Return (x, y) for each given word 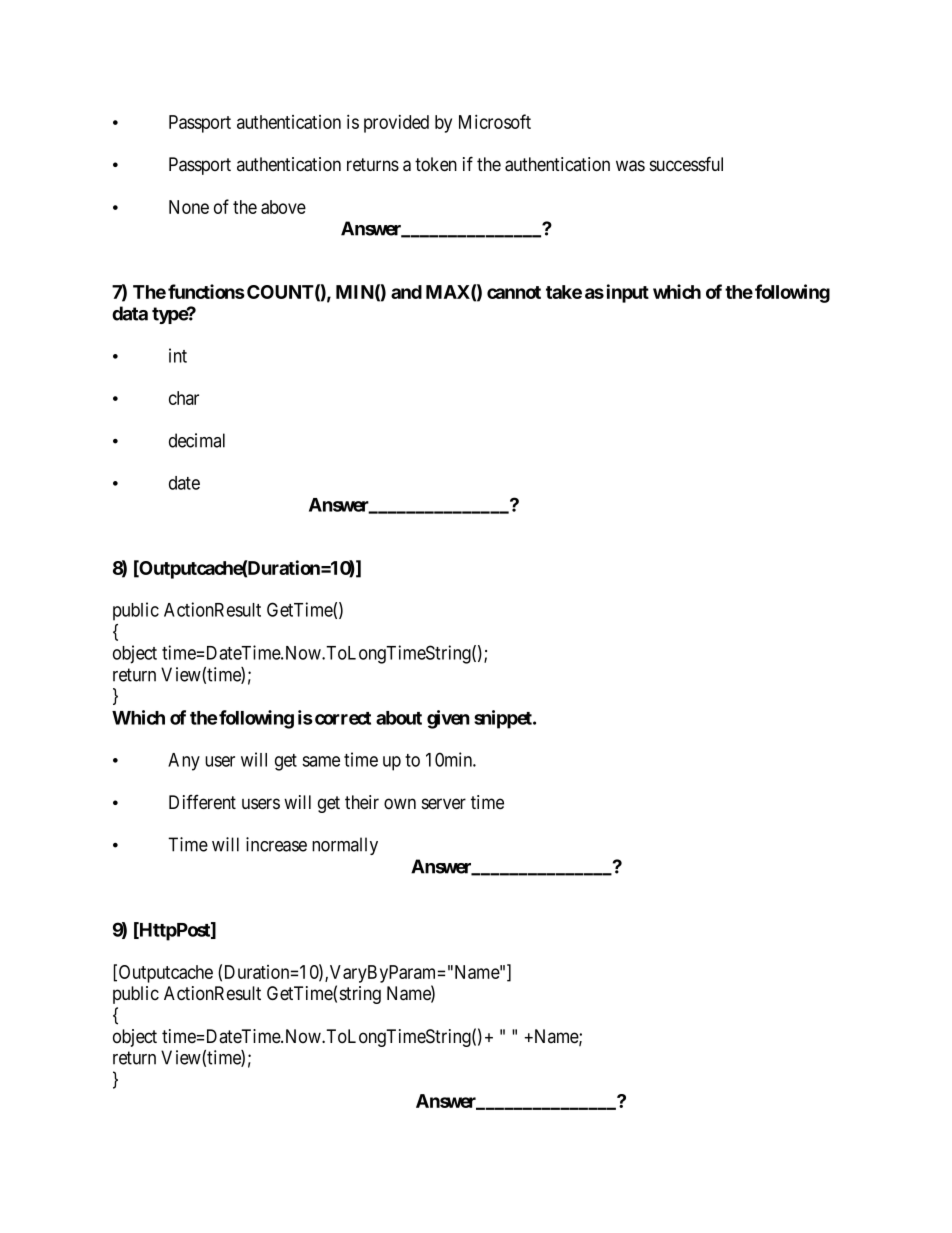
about (399, 718)
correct (343, 718)
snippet (504, 719)
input (628, 293)
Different (202, 802)
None (189, 207)
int (178, 355)
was (630, 166)
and (406, 292)
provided (396, 124)
